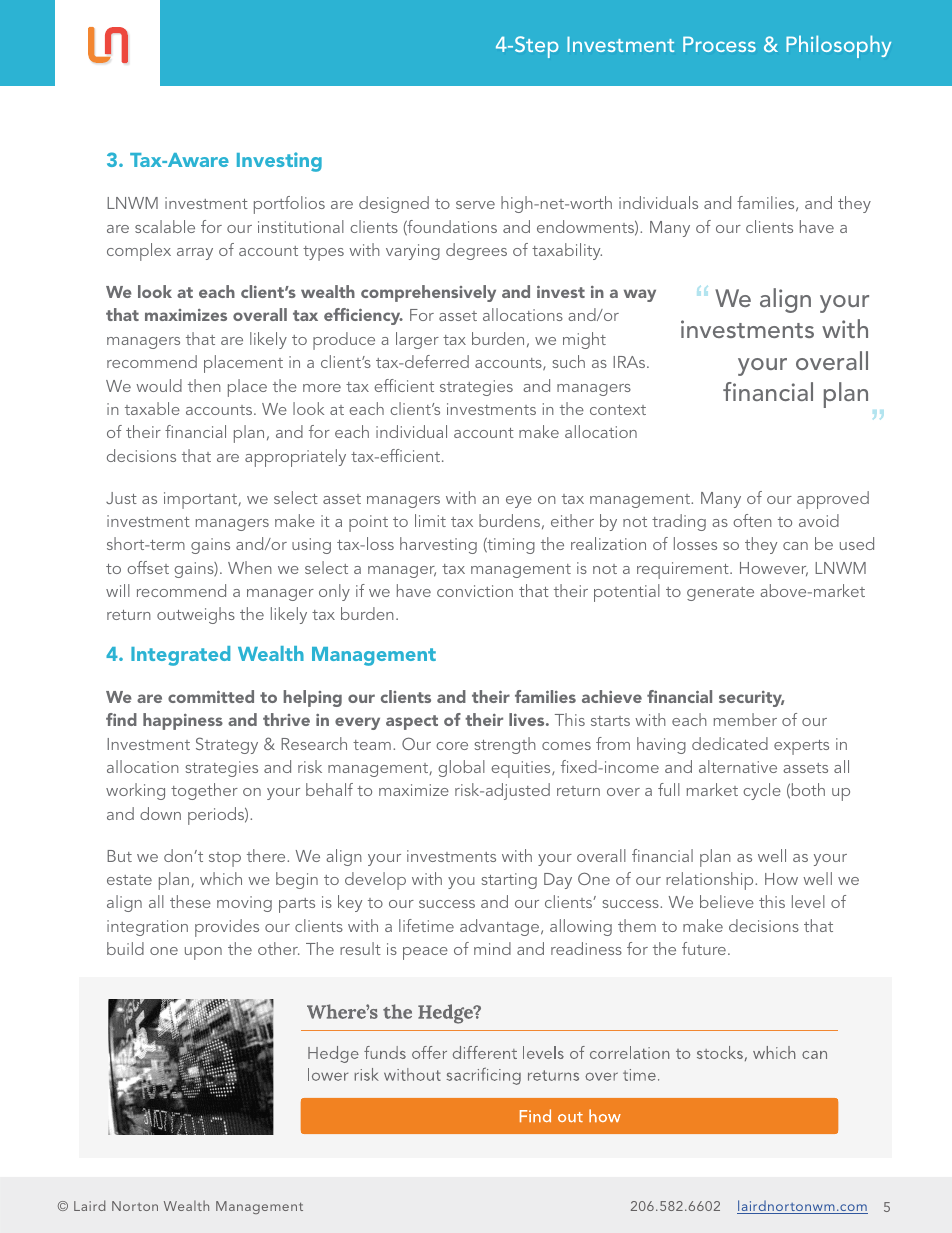 Image resolution: width=952 pixels, height=1233 pixels. I want to click on generate, so click(720, 594).
